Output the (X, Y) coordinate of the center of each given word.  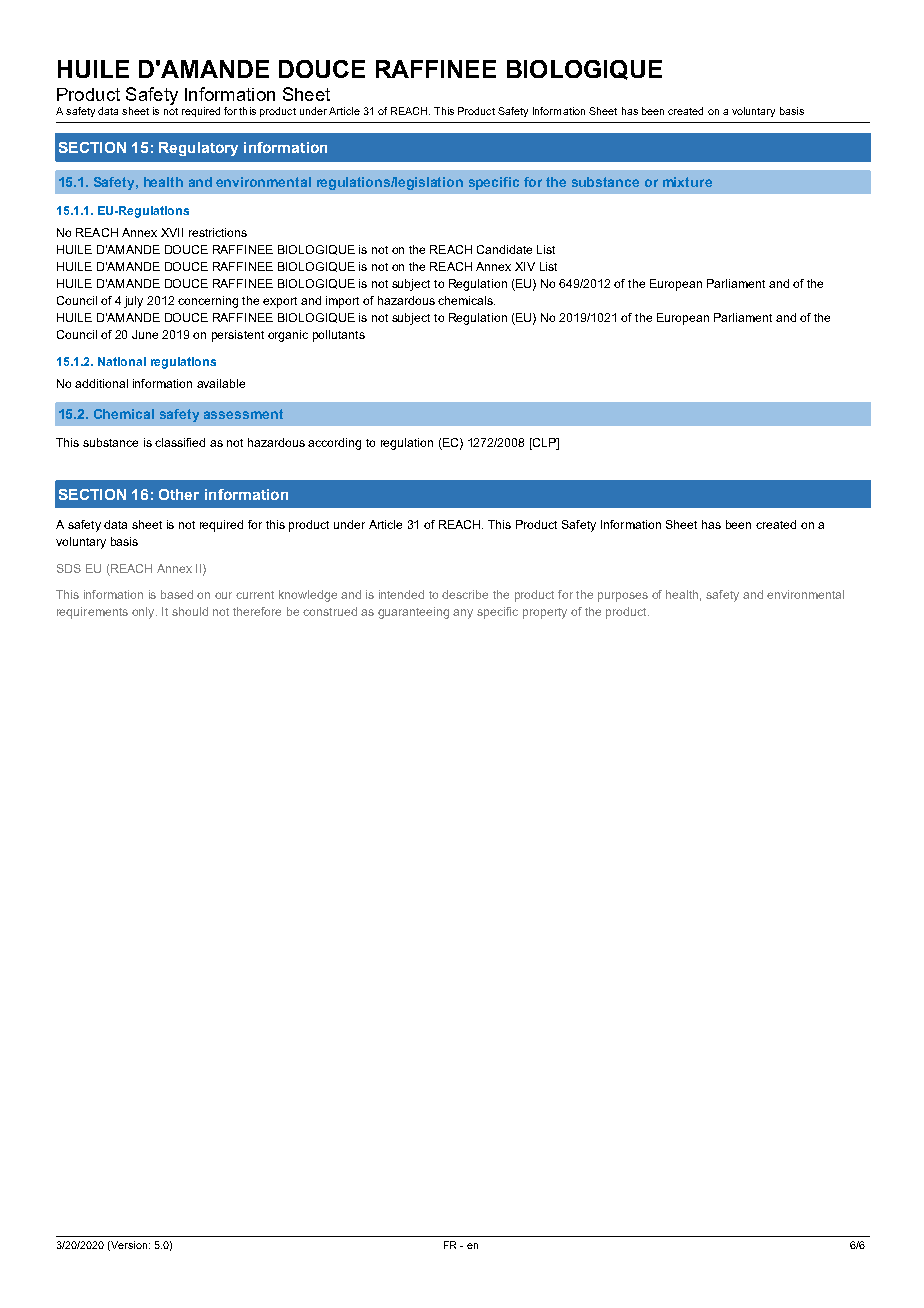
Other (179, 494)
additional (101, 383)
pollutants (339, 336)
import (342, 302)
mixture (687, 182)
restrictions (218, 232)
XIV (525, 266)
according (334, 444)
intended (401, 594)
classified (180, 442)
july (133, 302)
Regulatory (198, 149)
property (545, 613)
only (144, 613)
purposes (623, 597)
